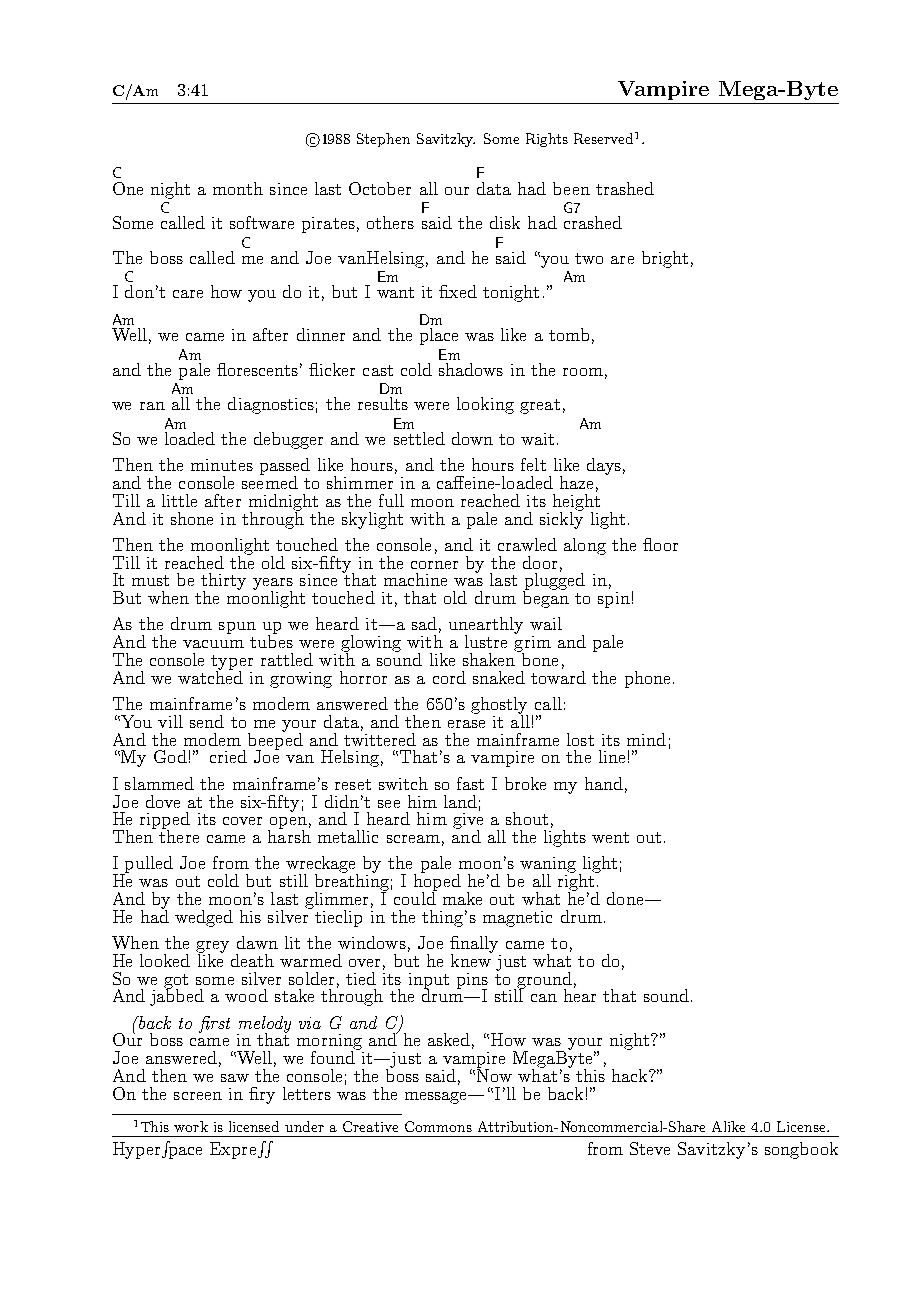 The image size is (924, 1308). I want to click on Creative, so click(370, 1126).
